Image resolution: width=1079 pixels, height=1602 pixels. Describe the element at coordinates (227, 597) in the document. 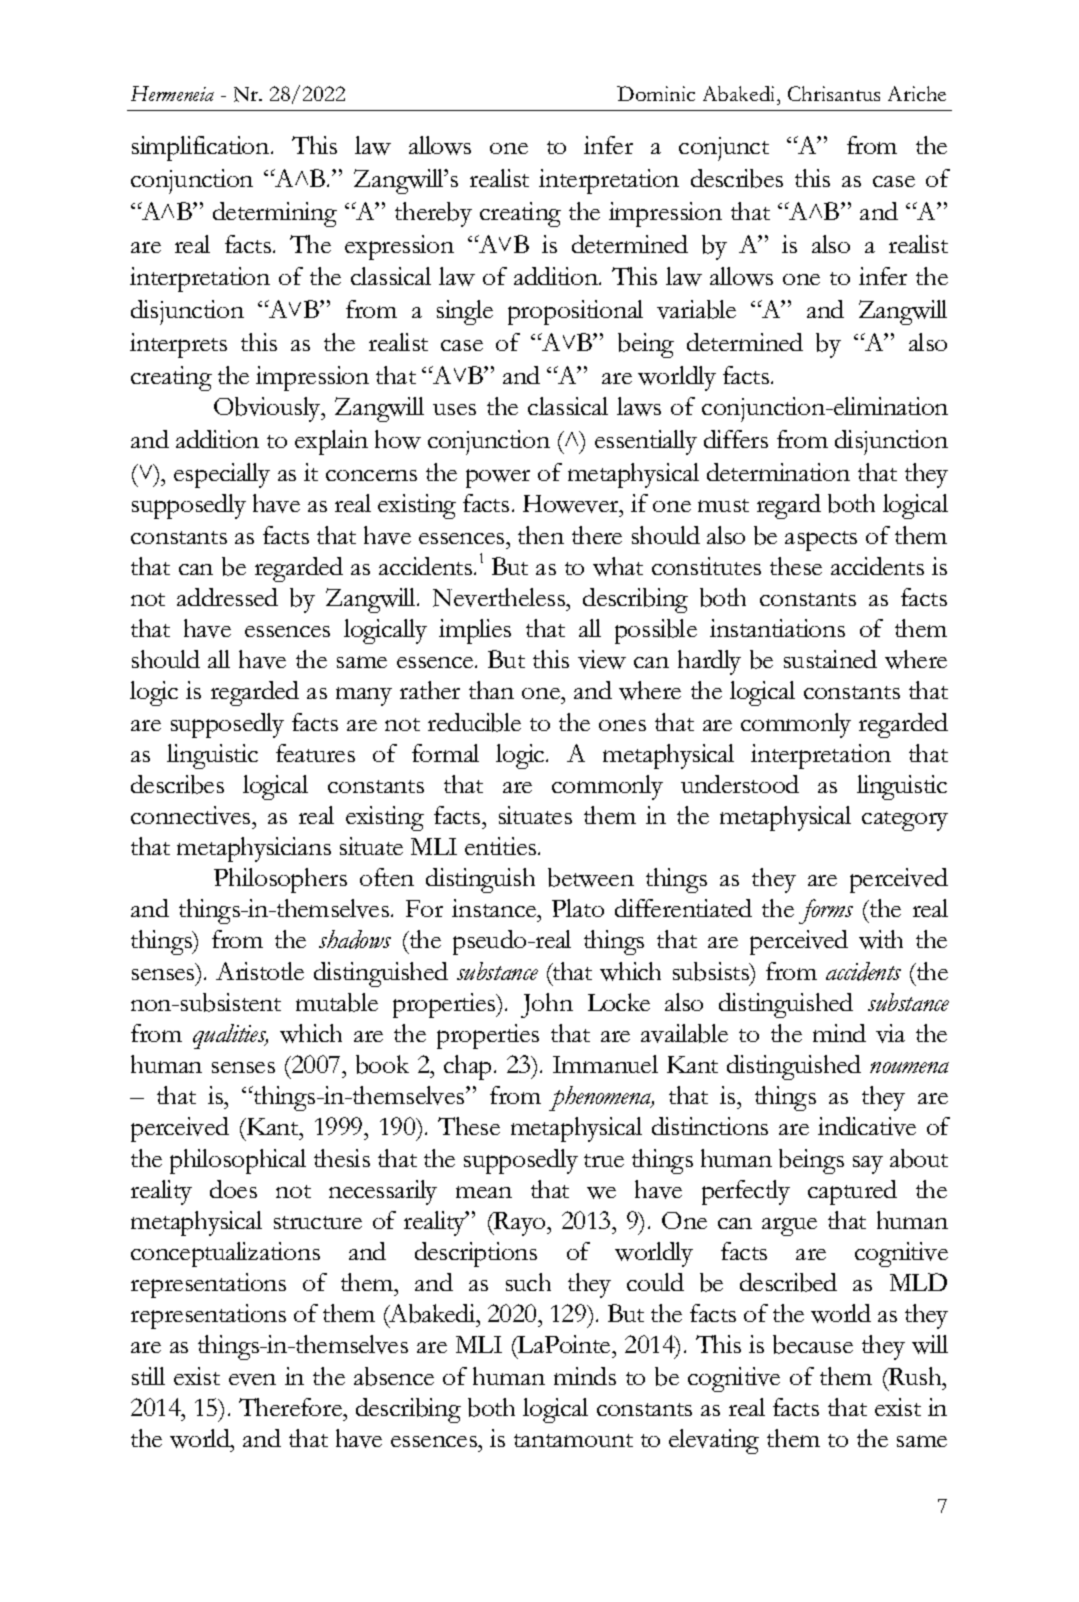

I see `addressed` at that location.
